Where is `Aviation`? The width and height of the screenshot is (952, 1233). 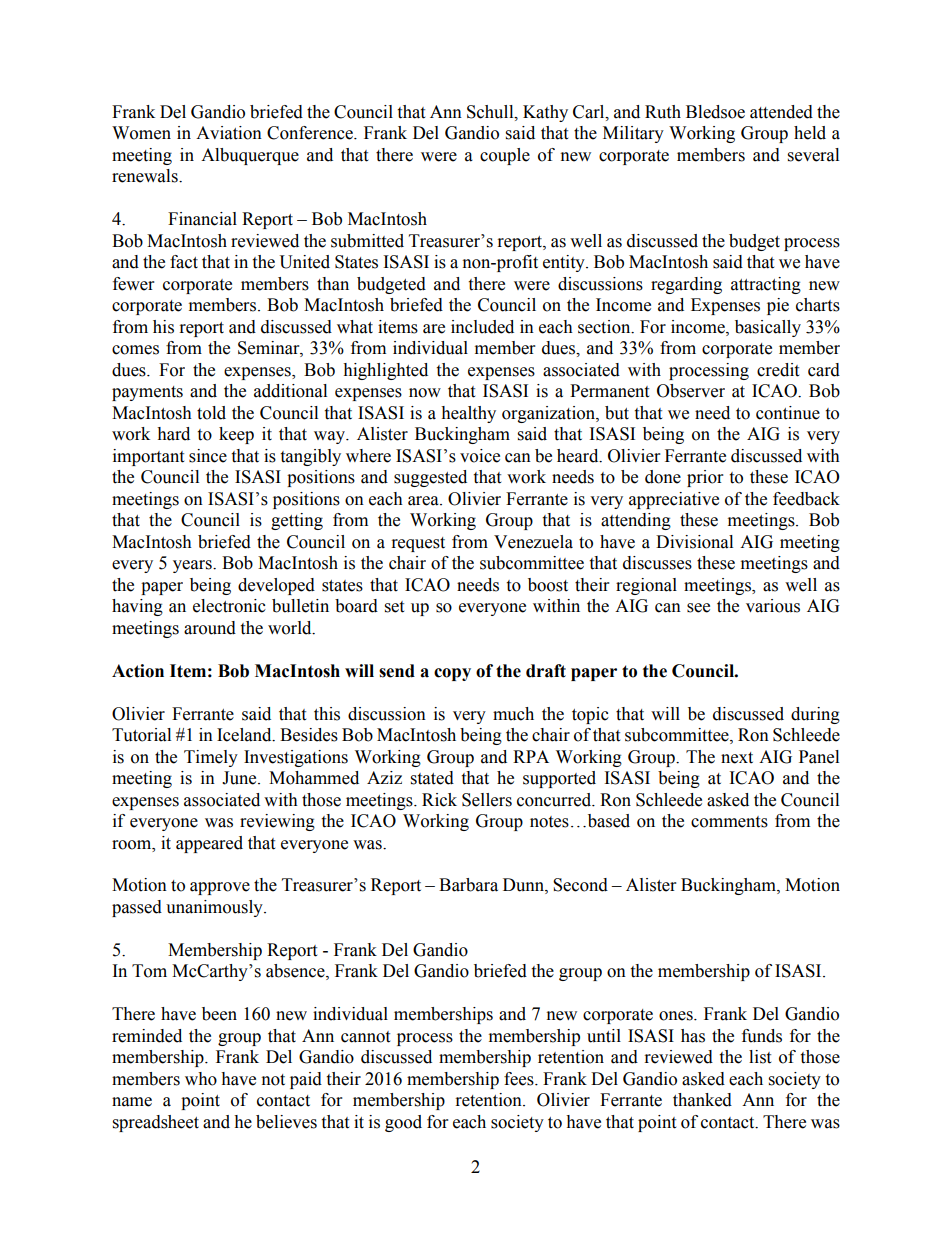
Aviation is located at coordinates (229, 133).
